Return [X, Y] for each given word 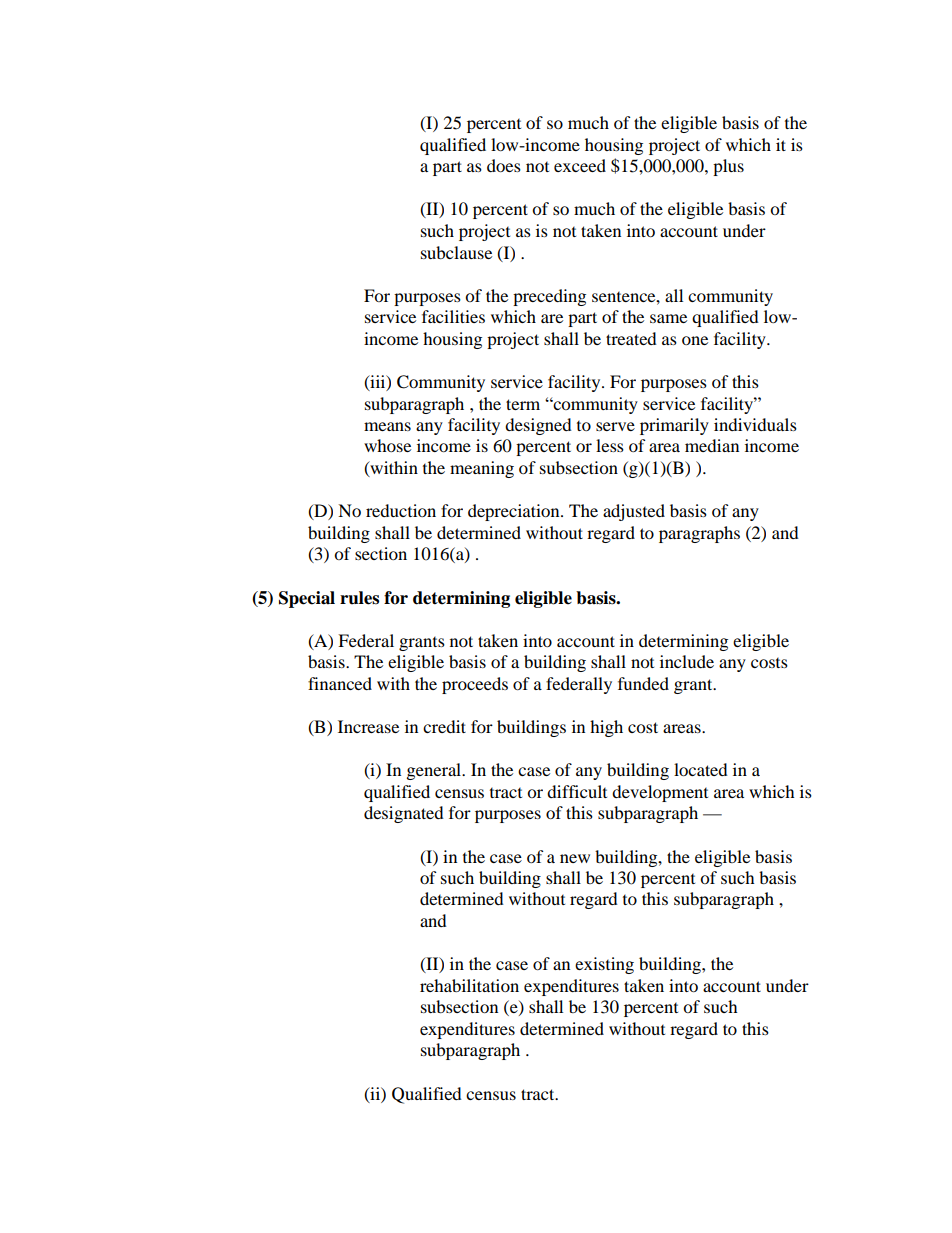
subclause [456, 252]
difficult [577, 791]
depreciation [515, 512]
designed [538, 426]
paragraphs [699, 534]
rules [359, 598]
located [701, 769]
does [504, 165]
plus [728, 167]
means [387, 426]
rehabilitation [469, 985]
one [695, 340]
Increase [368, 726]
